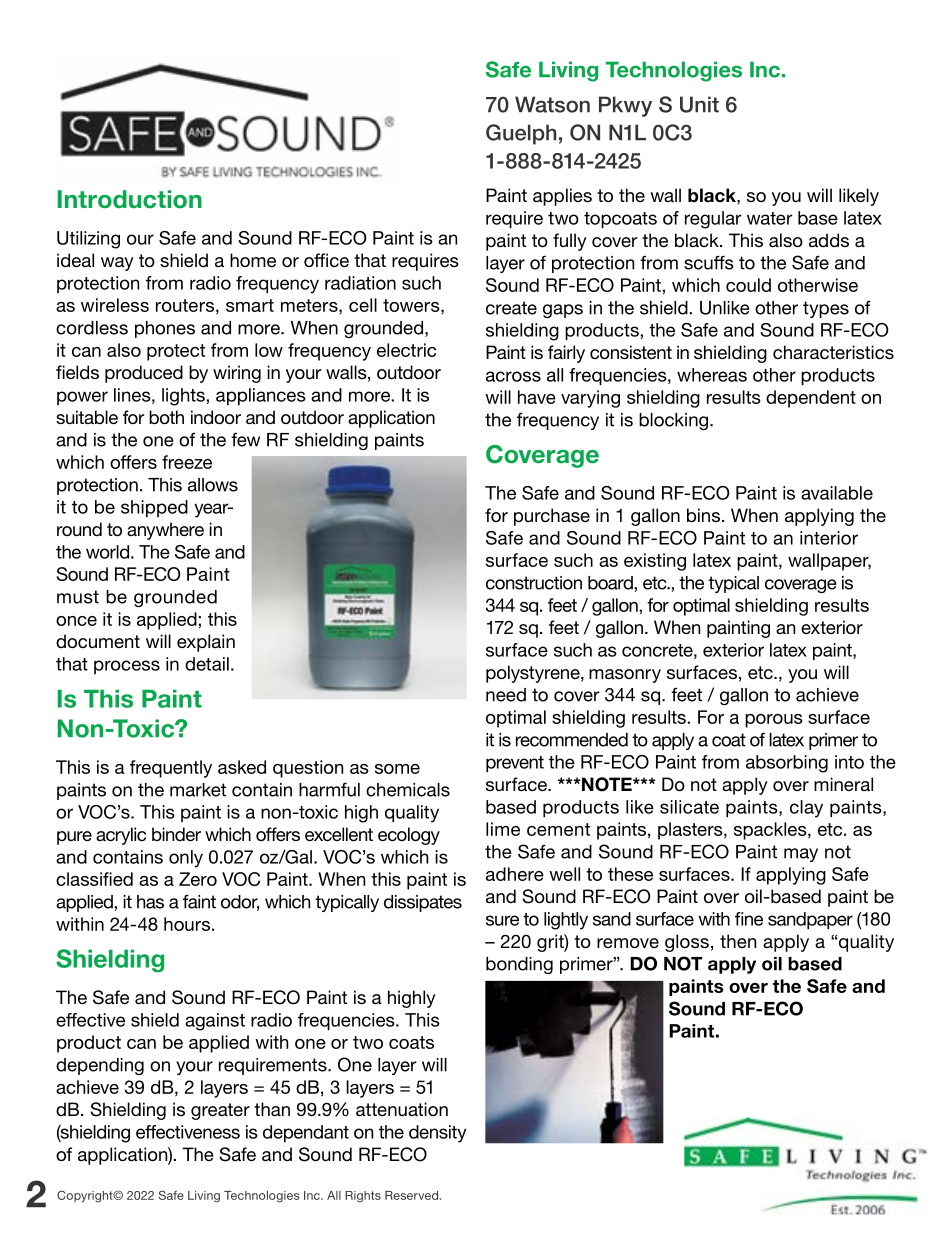  What do you see at coordinates (738, 941) in the screenshot?
I see `then` at bounding box center [738, 941].
